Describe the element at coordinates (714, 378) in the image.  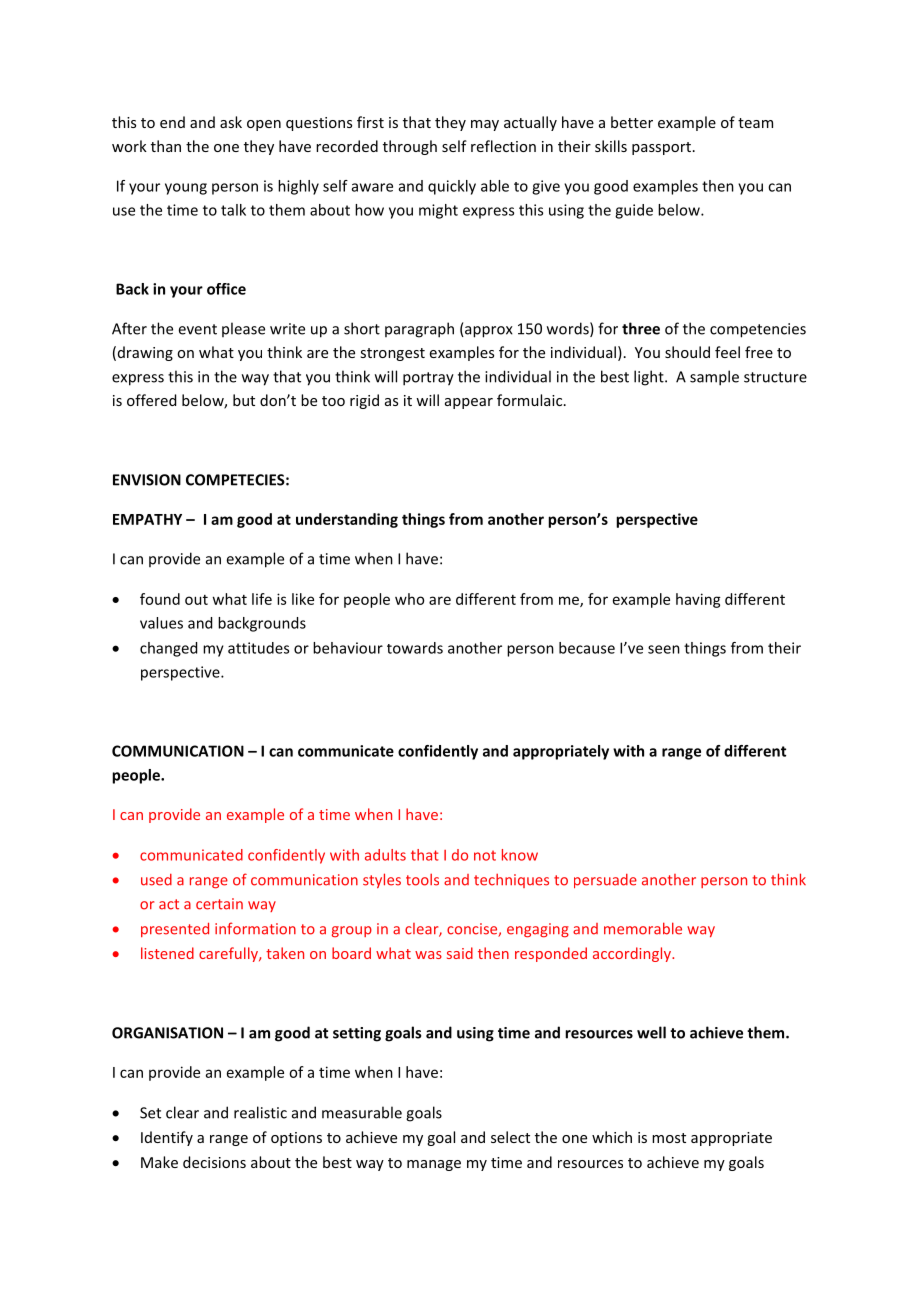
I see `sample` at that location.
